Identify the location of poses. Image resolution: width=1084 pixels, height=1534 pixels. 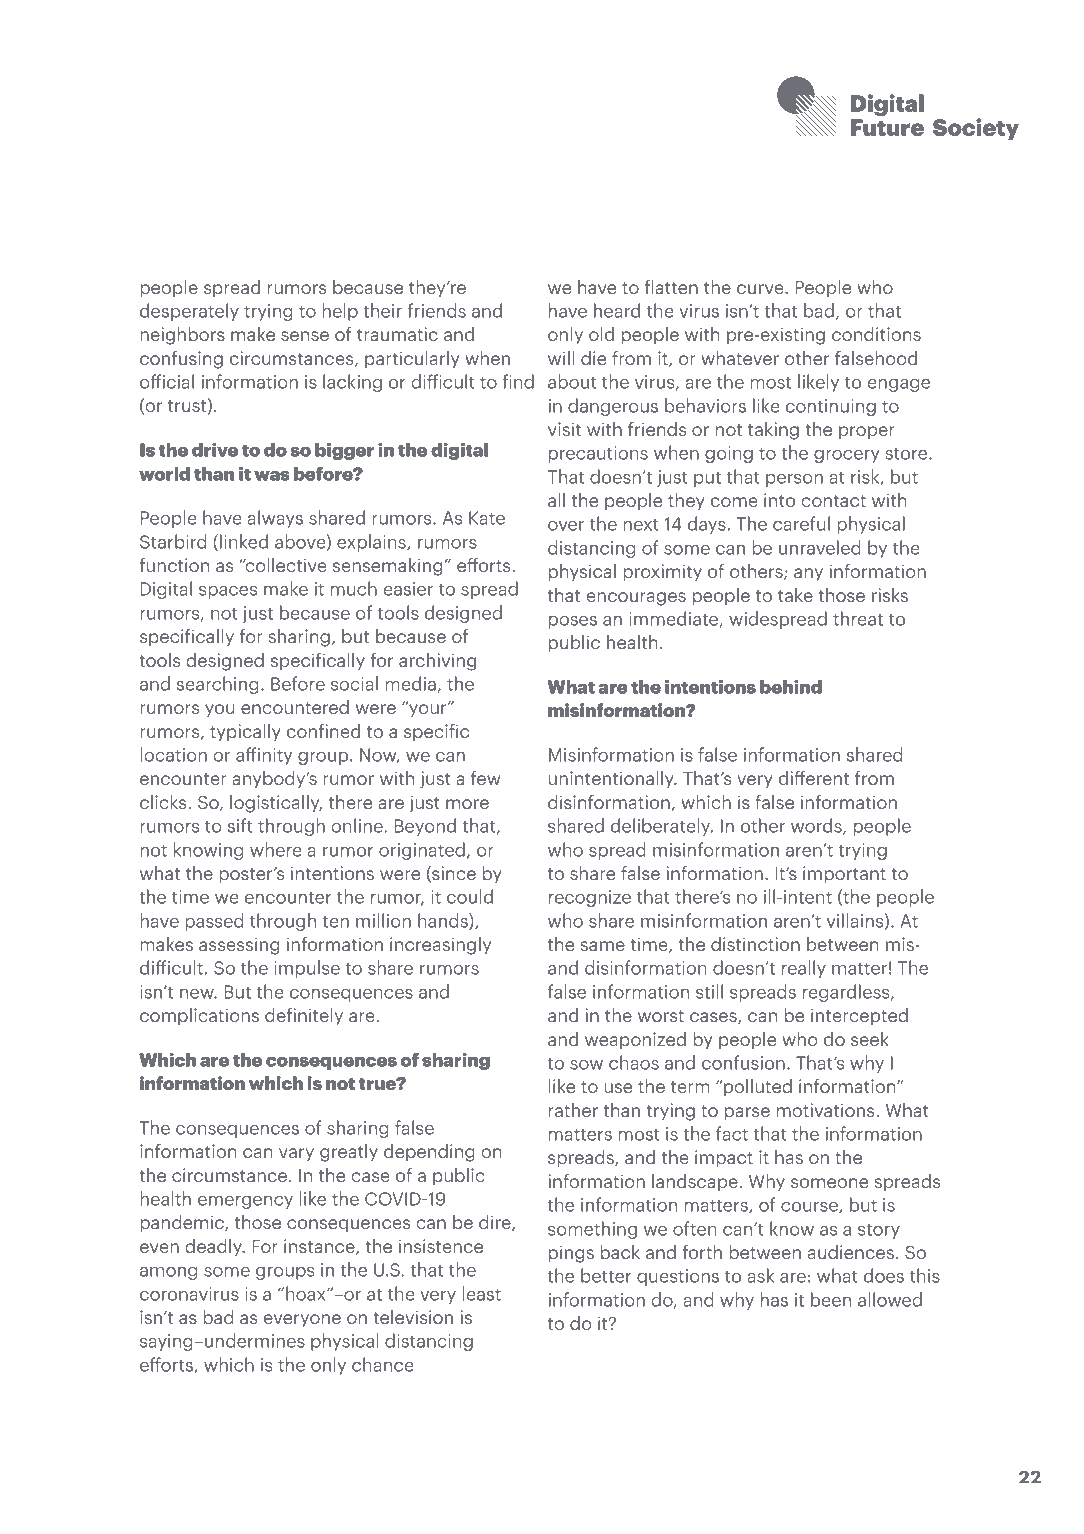
(573, 622).
